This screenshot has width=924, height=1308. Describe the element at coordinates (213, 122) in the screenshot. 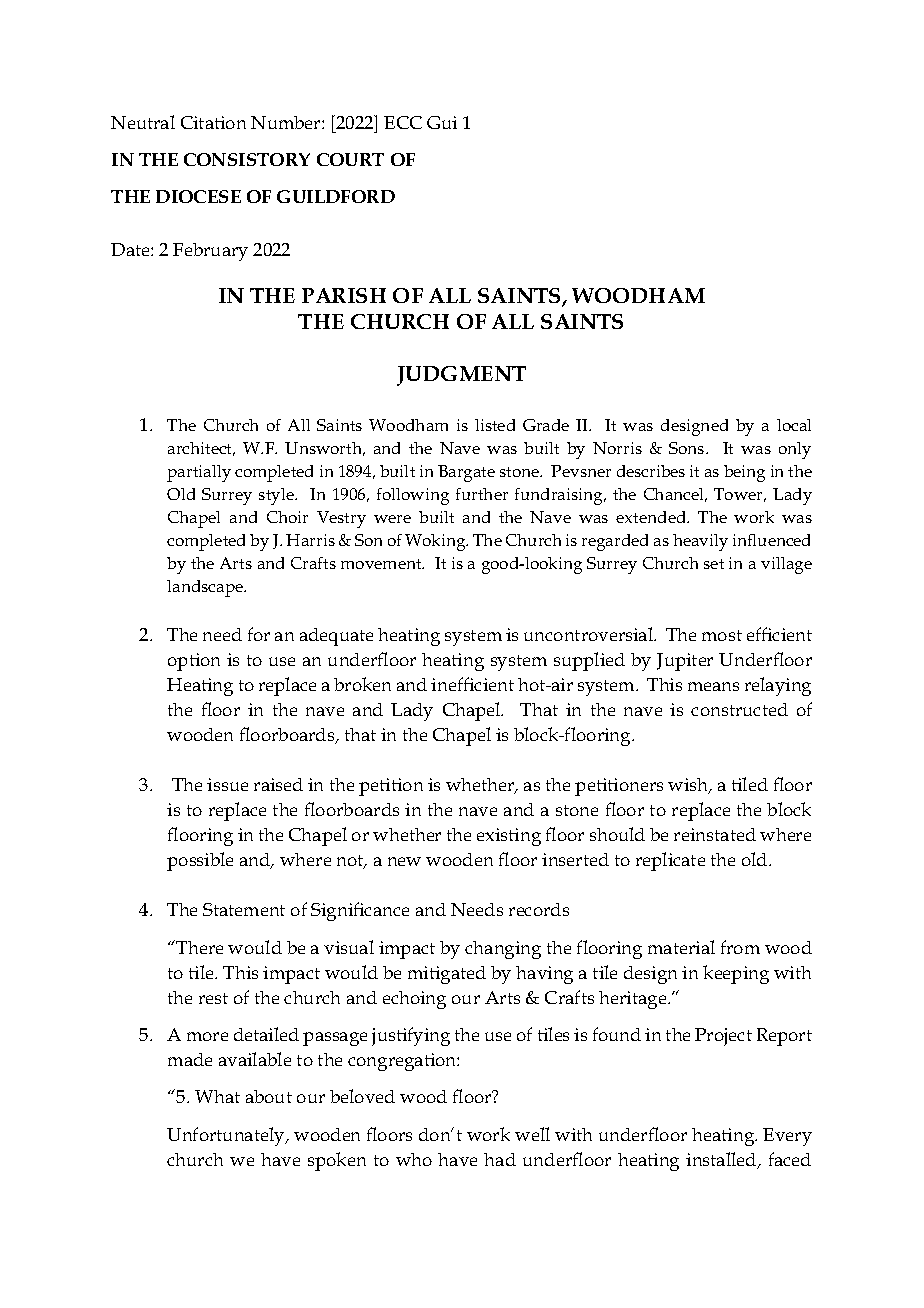

I see `Citation` at that location.
